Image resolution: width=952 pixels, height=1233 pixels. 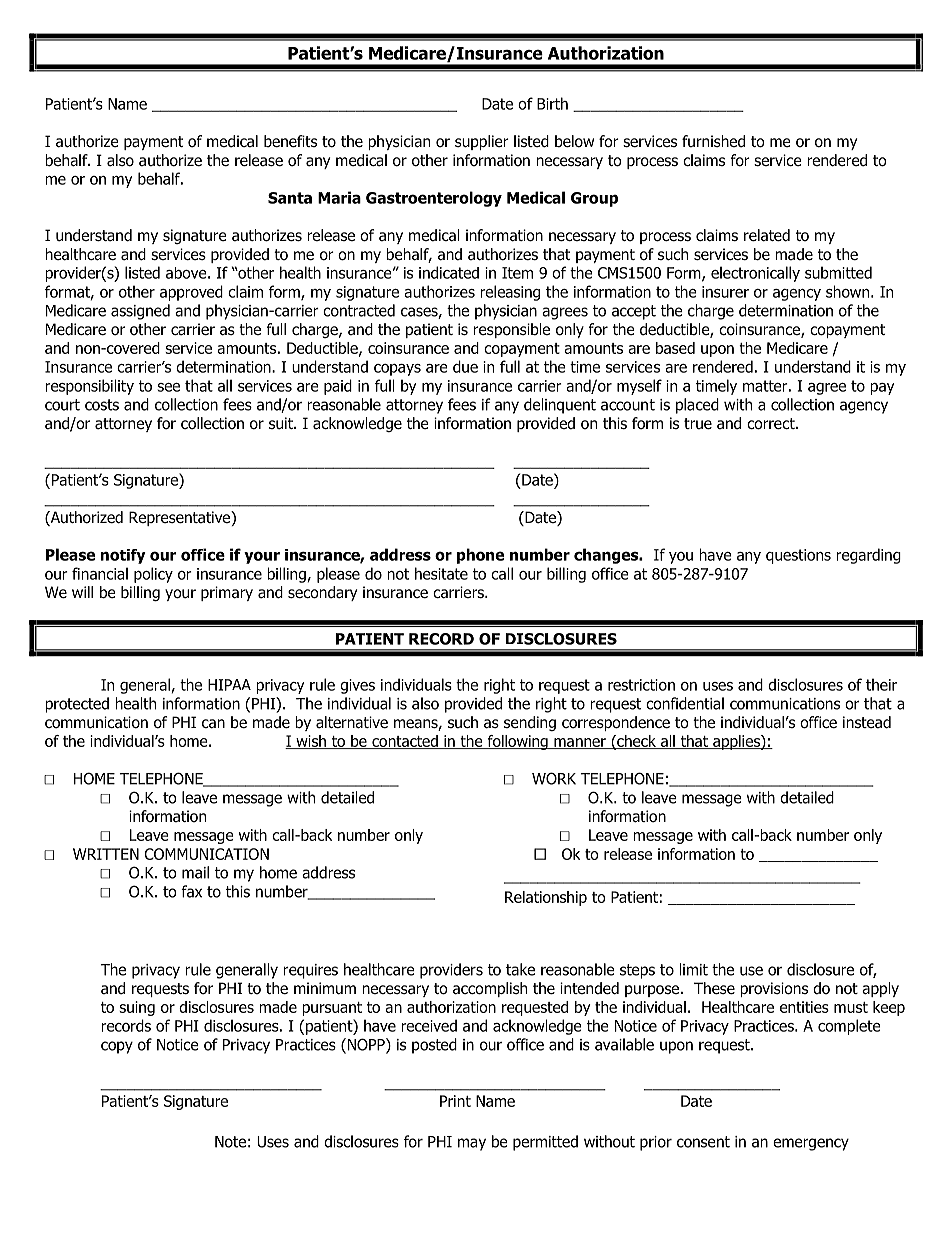 What do you see at coordinates (560, 406) in the document?
I see `delinquent` at bounding box center [560, 406].
